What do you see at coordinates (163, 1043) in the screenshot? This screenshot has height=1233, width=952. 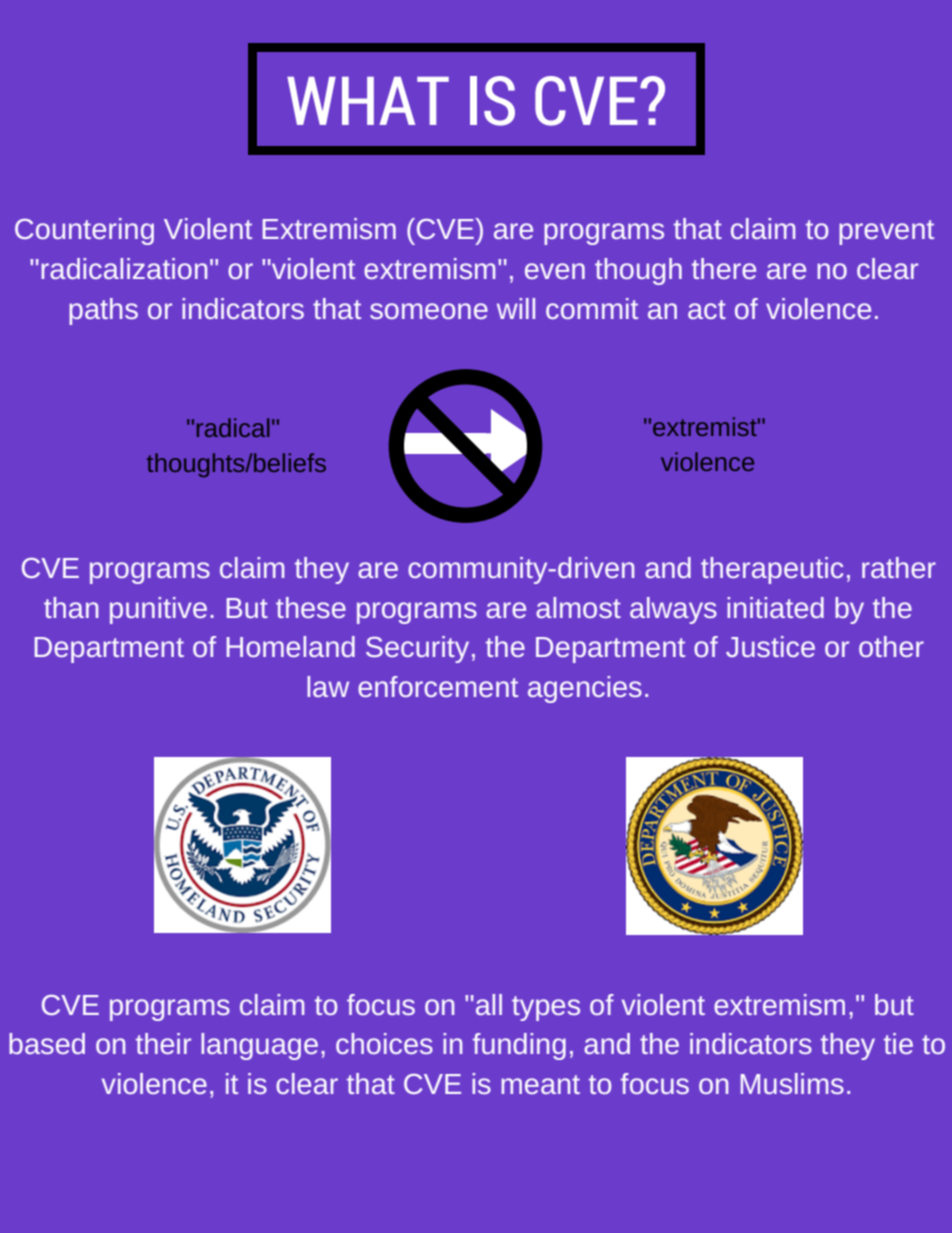 I see `their` at bounding box center [163, 1043].
